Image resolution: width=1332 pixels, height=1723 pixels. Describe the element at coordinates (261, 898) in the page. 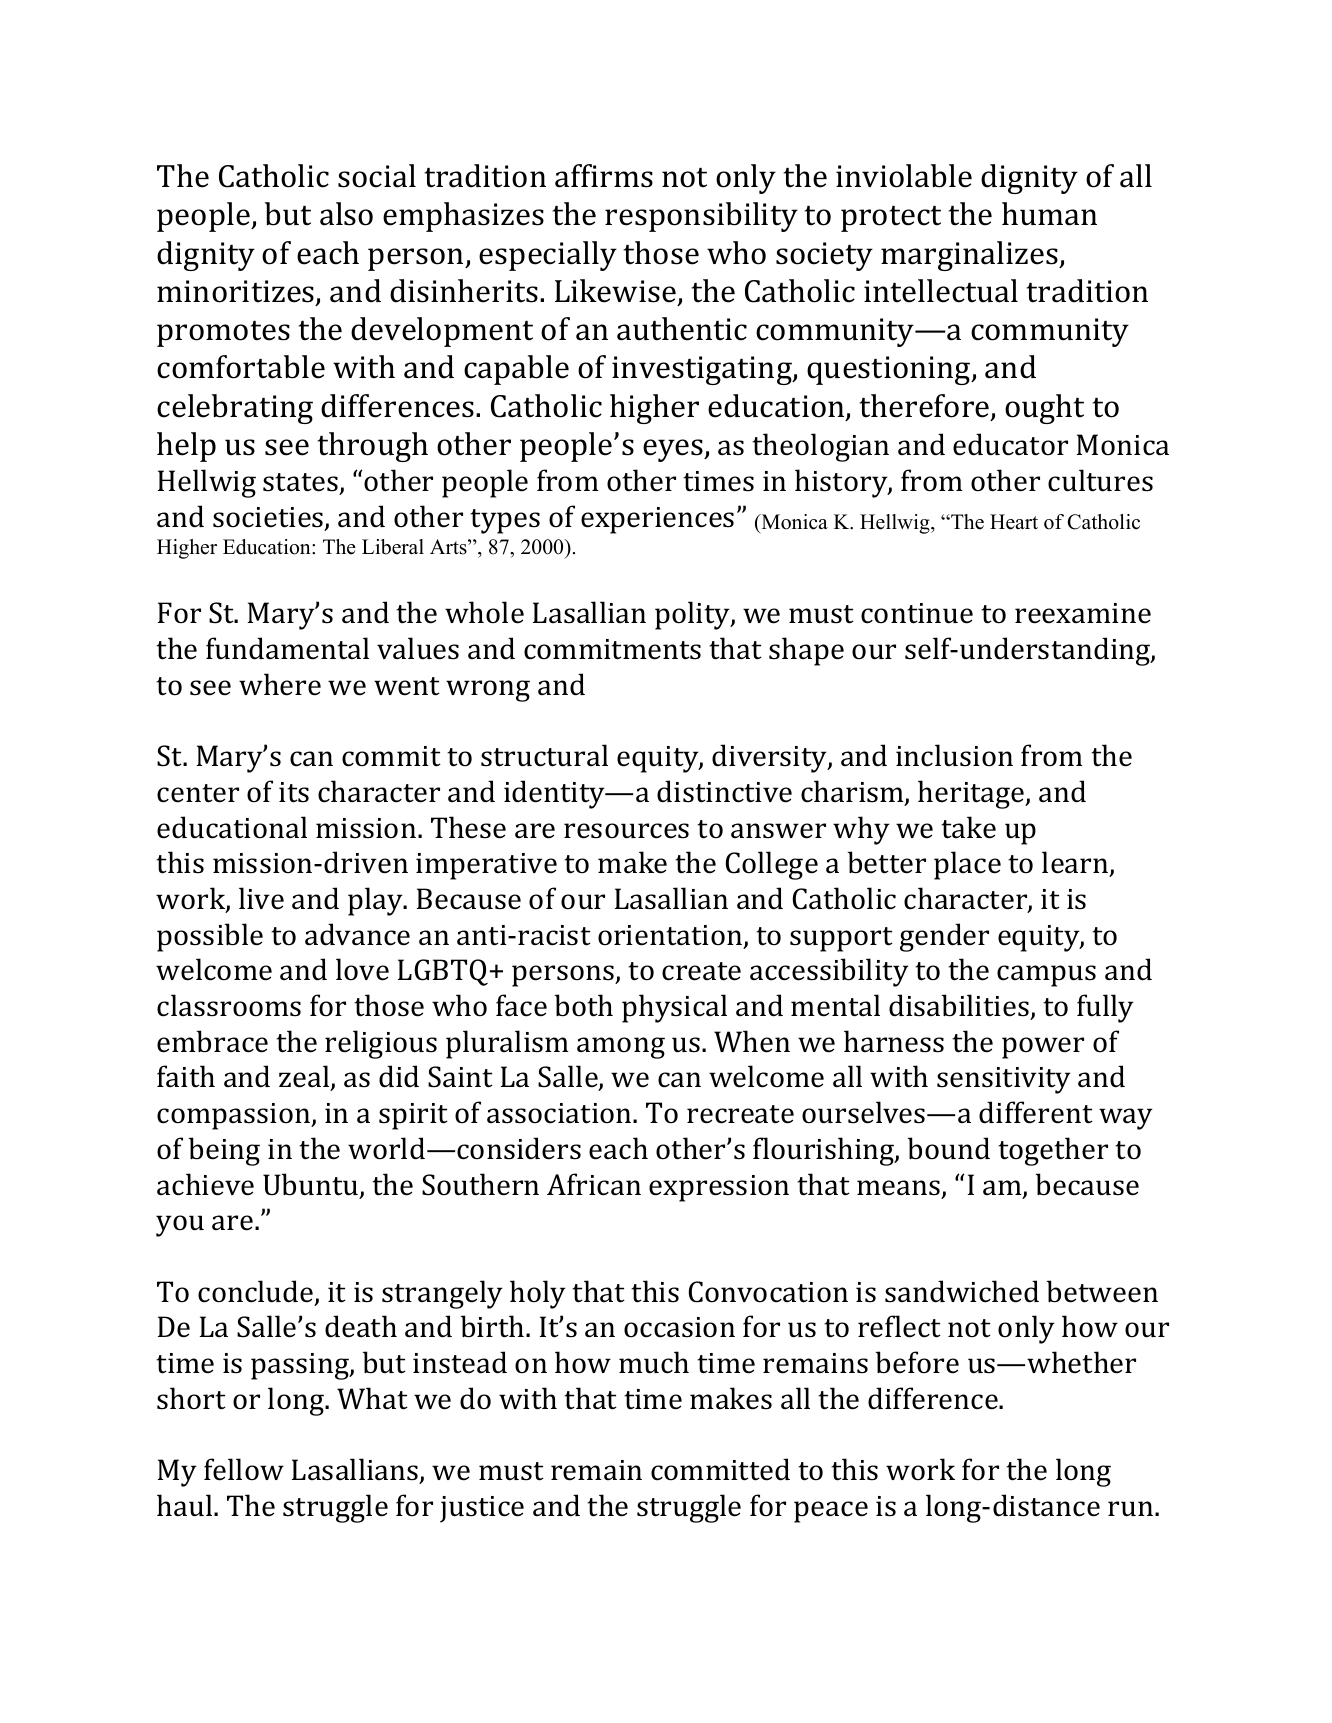

I see `live` at that location.
